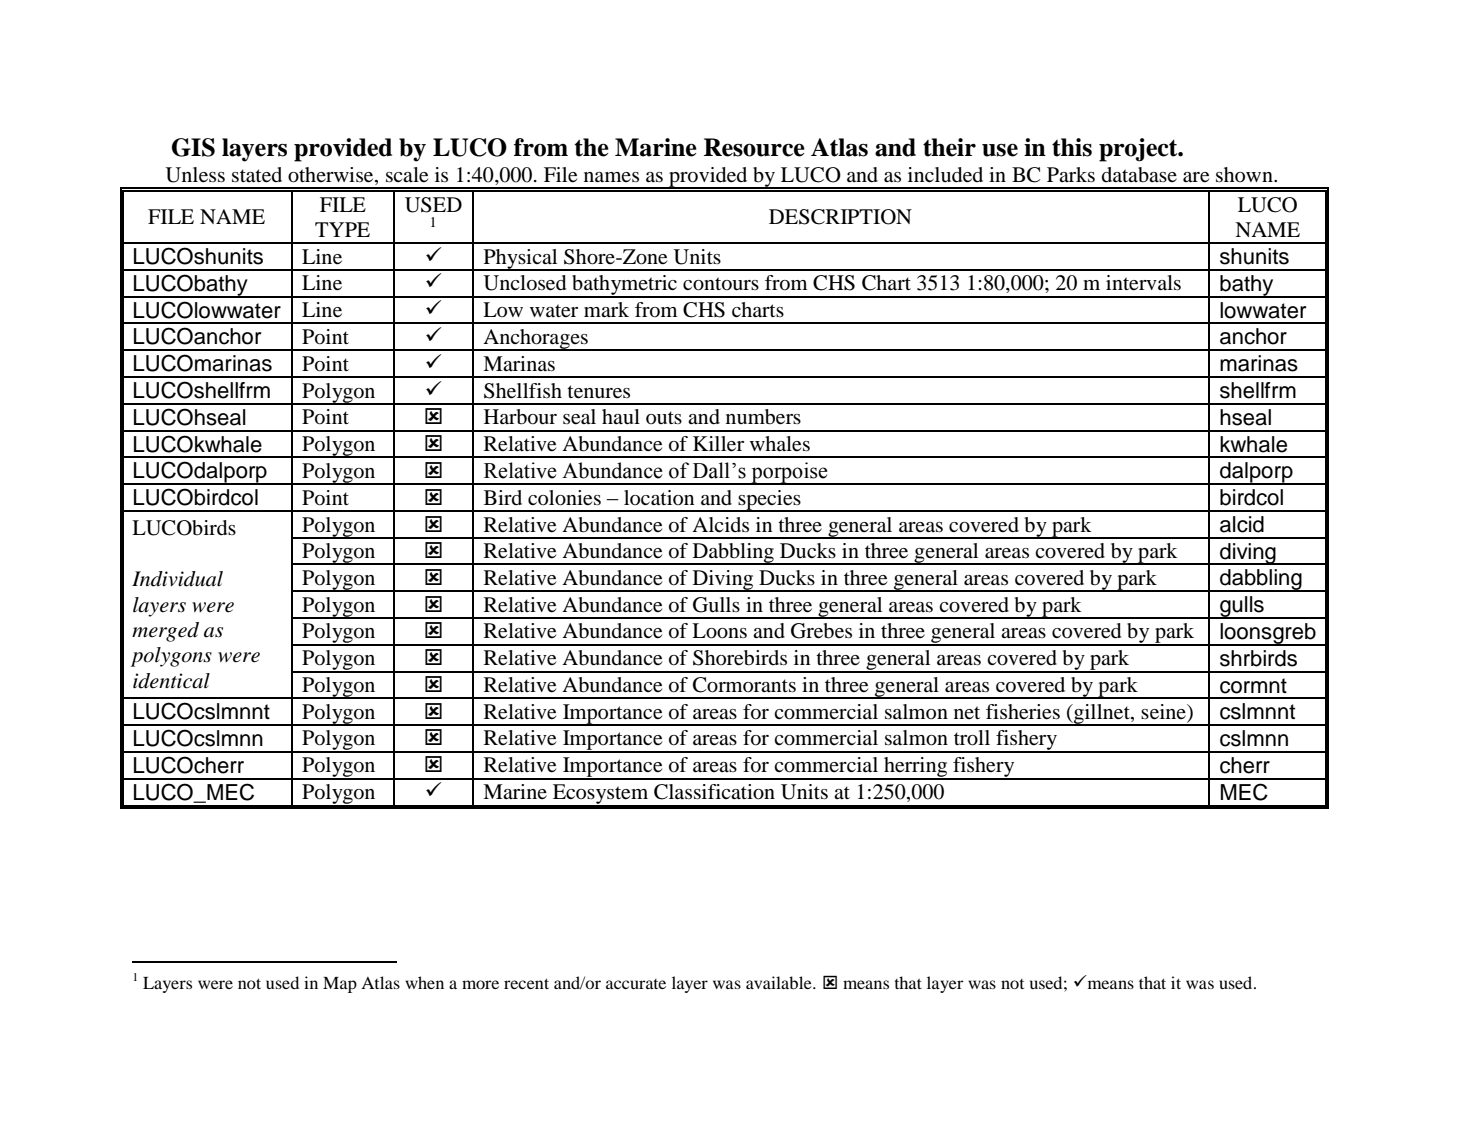 The image size is (1457, 1126). Describe the element at coordinates (754, 147) in the page. I see `Resource` at that location.
